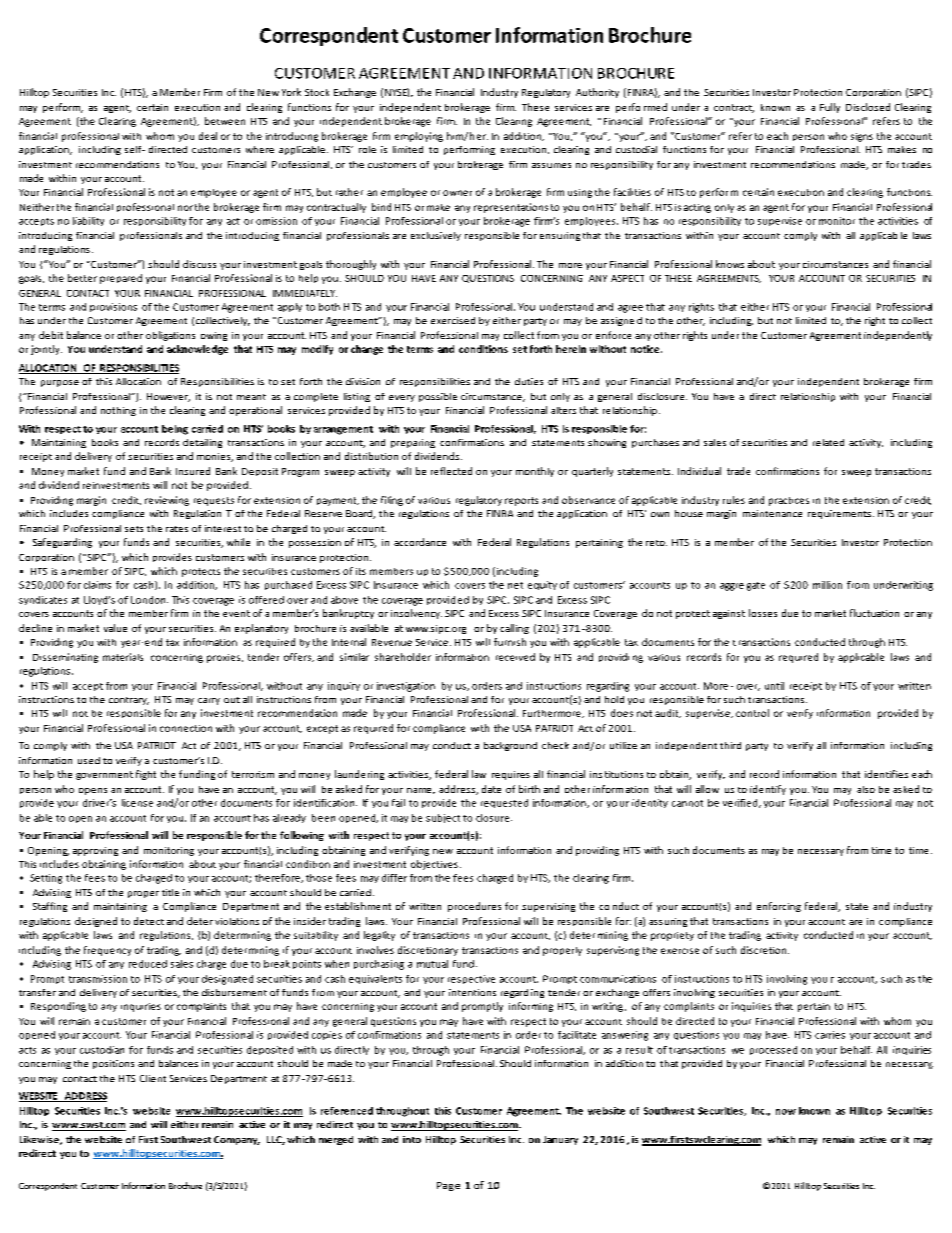  Describe the element at coordinates (237, 1140) in the screenshot. I see `Company` at that location.
